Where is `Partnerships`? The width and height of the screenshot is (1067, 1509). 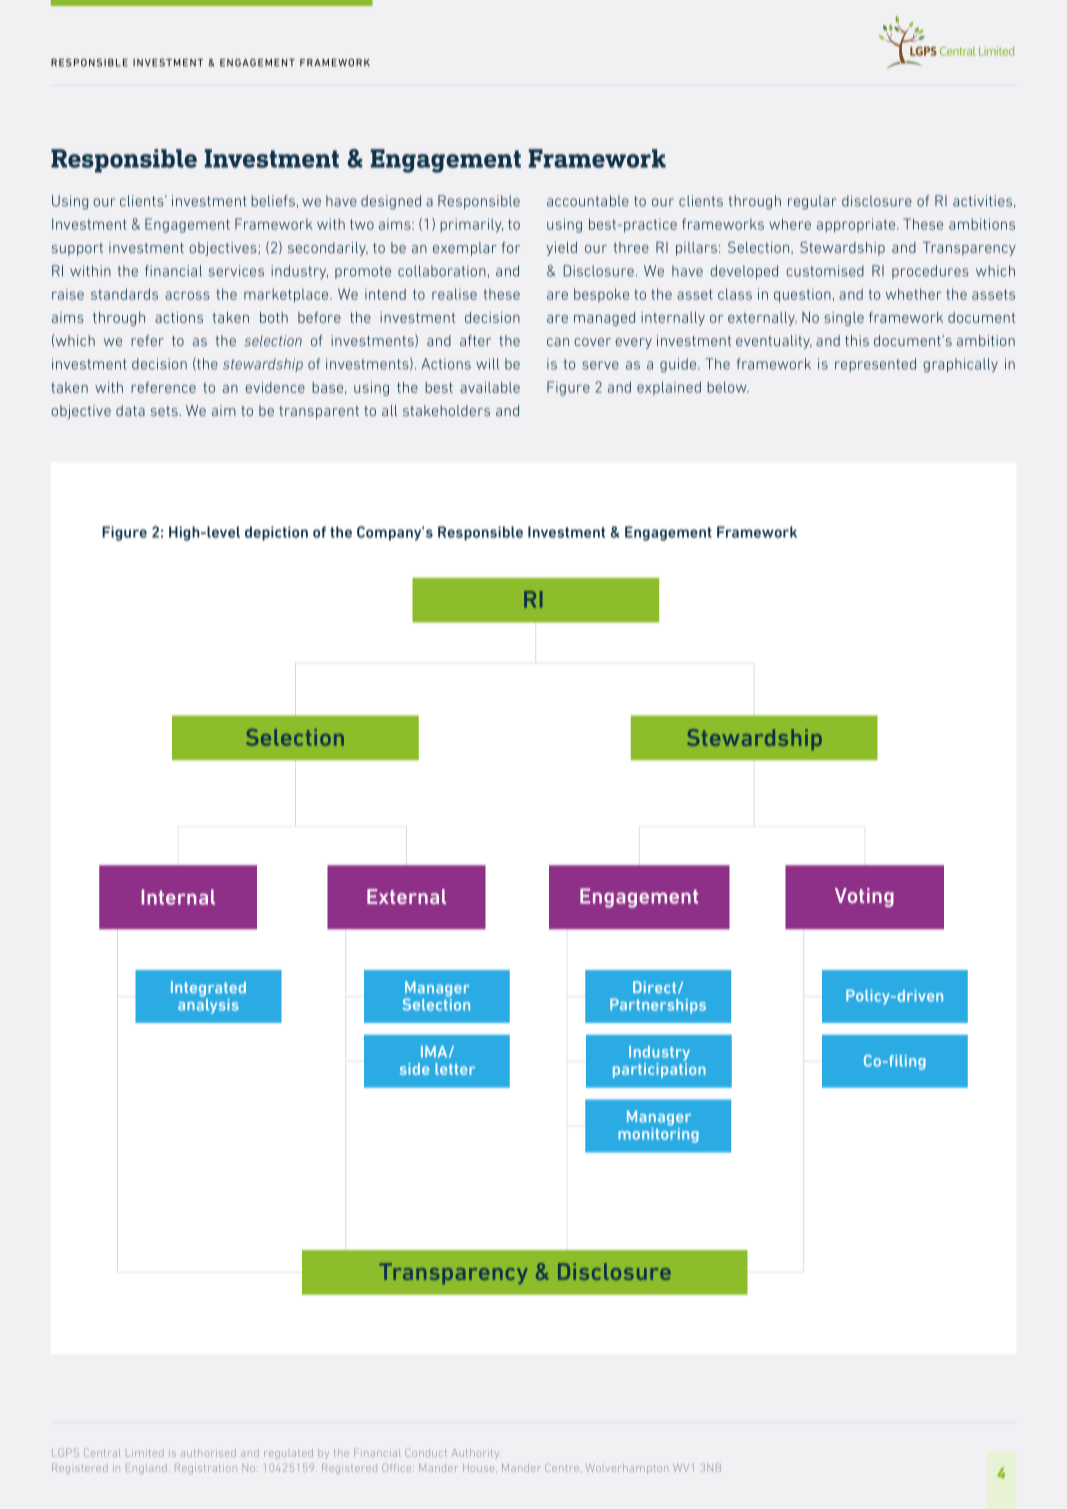 Partnerships is located at coordinates (658, 1006).
